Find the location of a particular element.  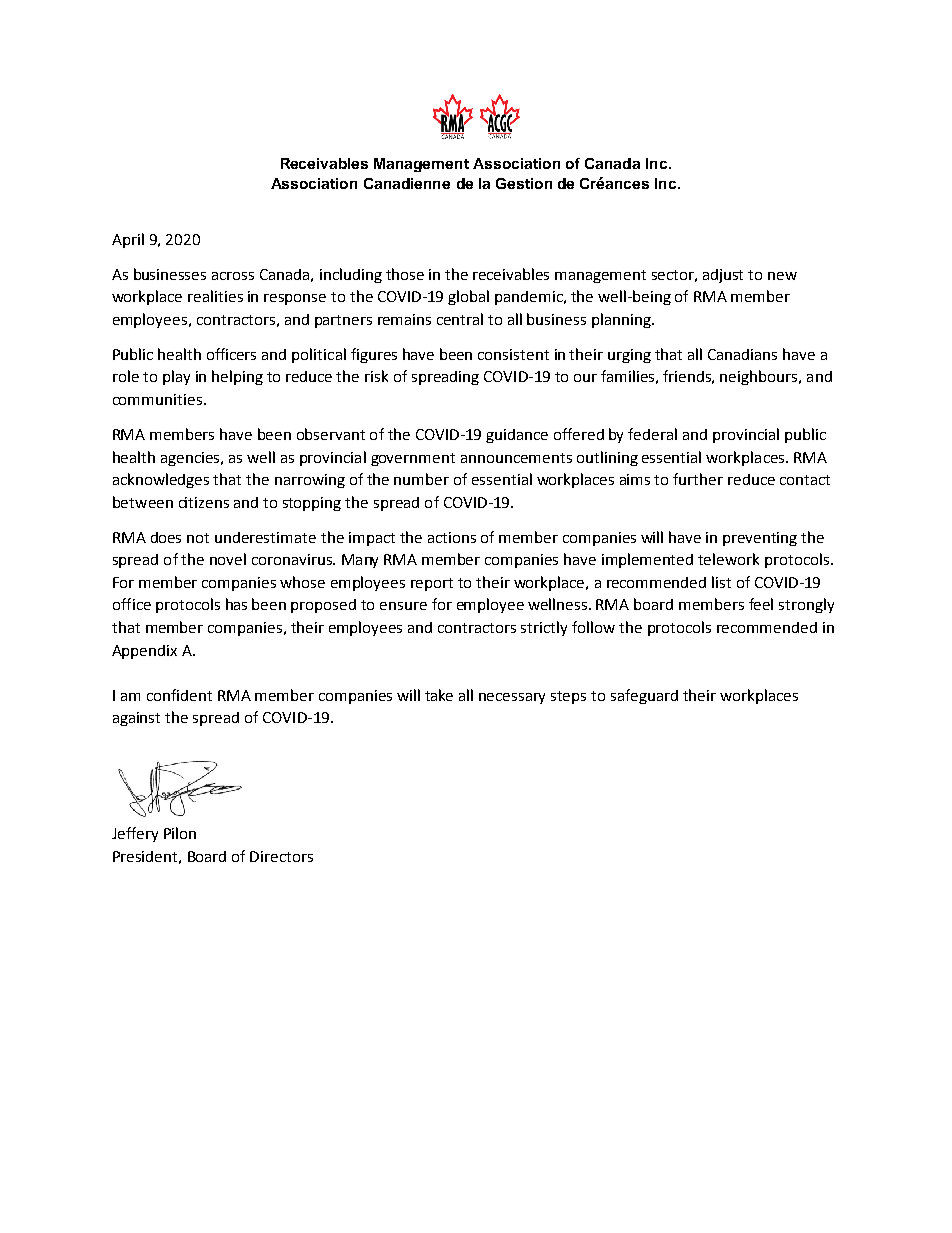

steps is located at coordinates (568, 697).
